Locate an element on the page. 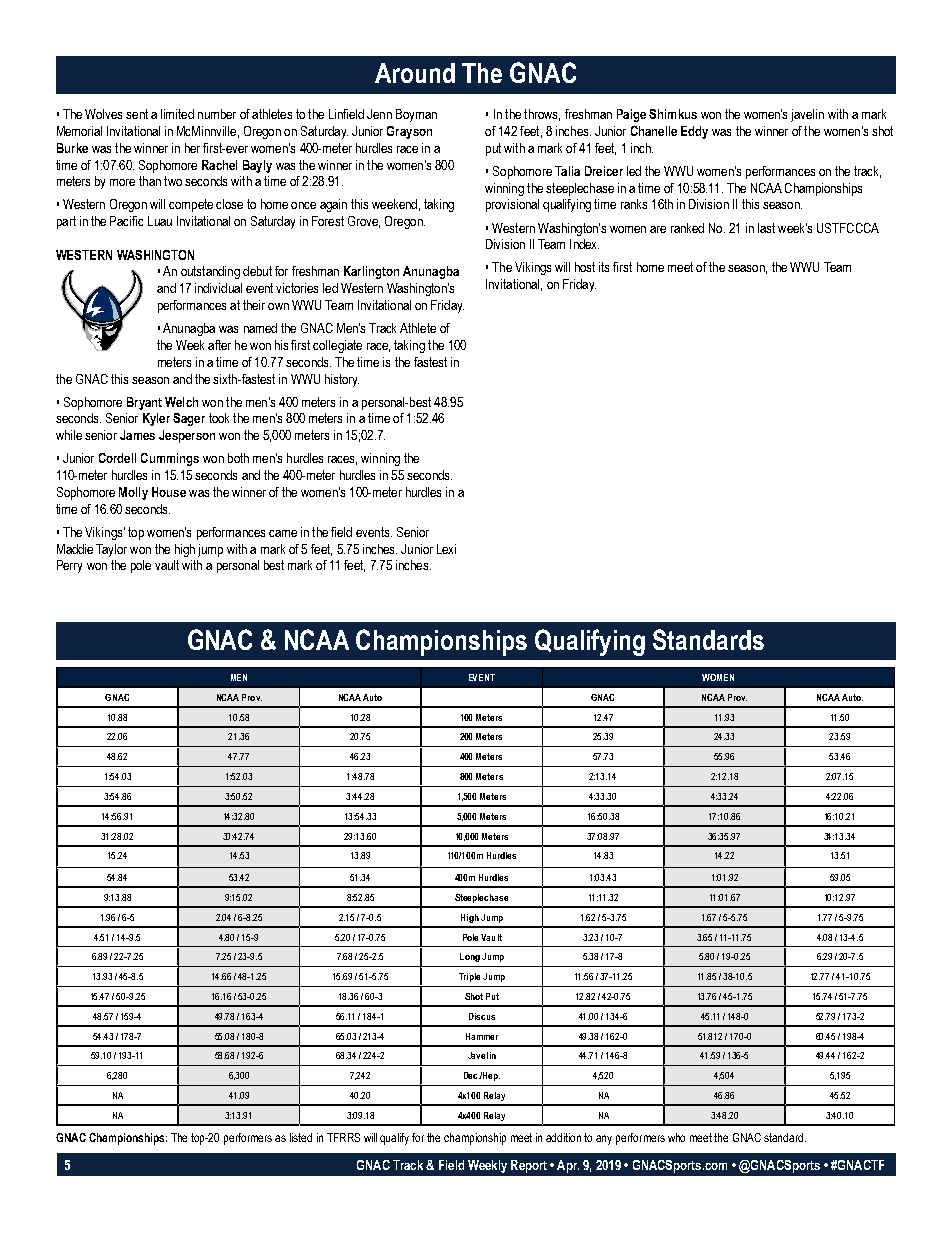  Lexi is located at coordinates (446, 549).
